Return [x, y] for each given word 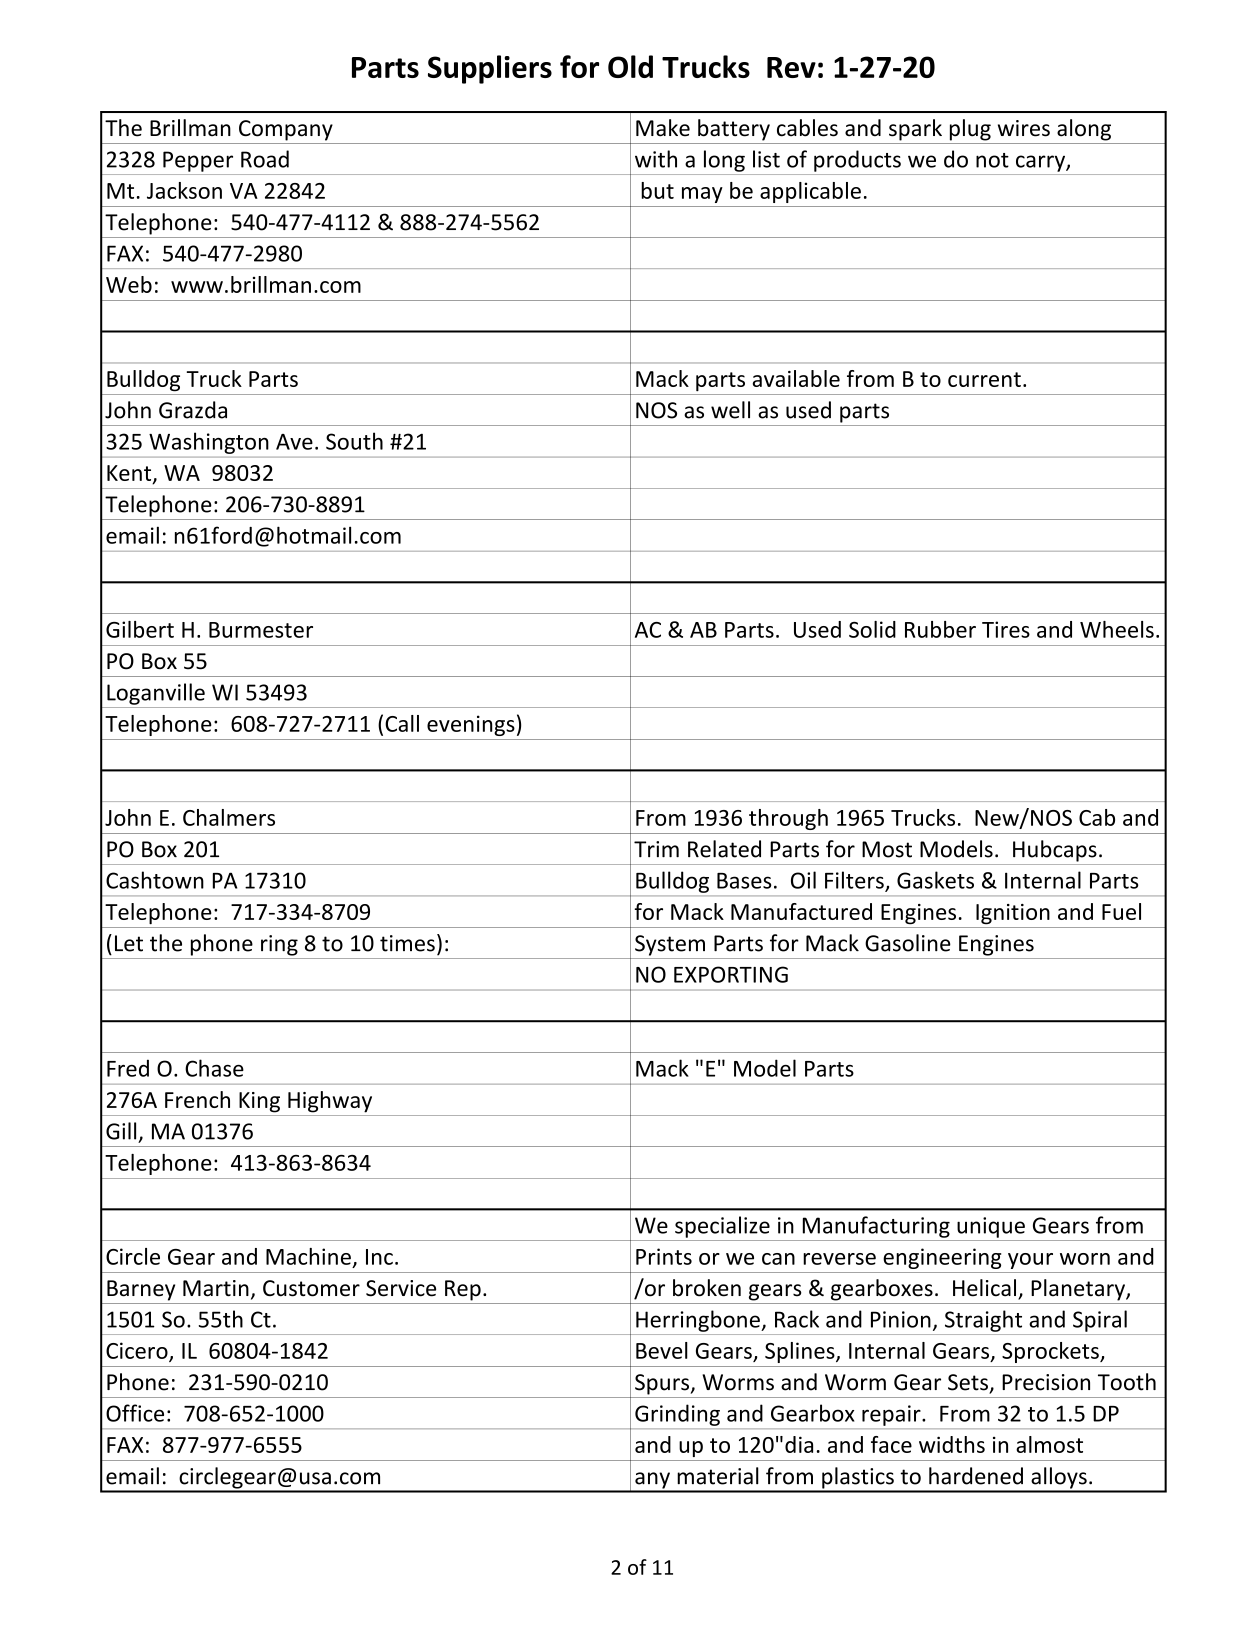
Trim [656, 849]
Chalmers [229, 817]
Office [135, 1413]
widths [952, 1444]
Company [286, 130]
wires [1024, 128]
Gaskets [935, 880]
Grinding [677, 1415]
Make [663, 128]
